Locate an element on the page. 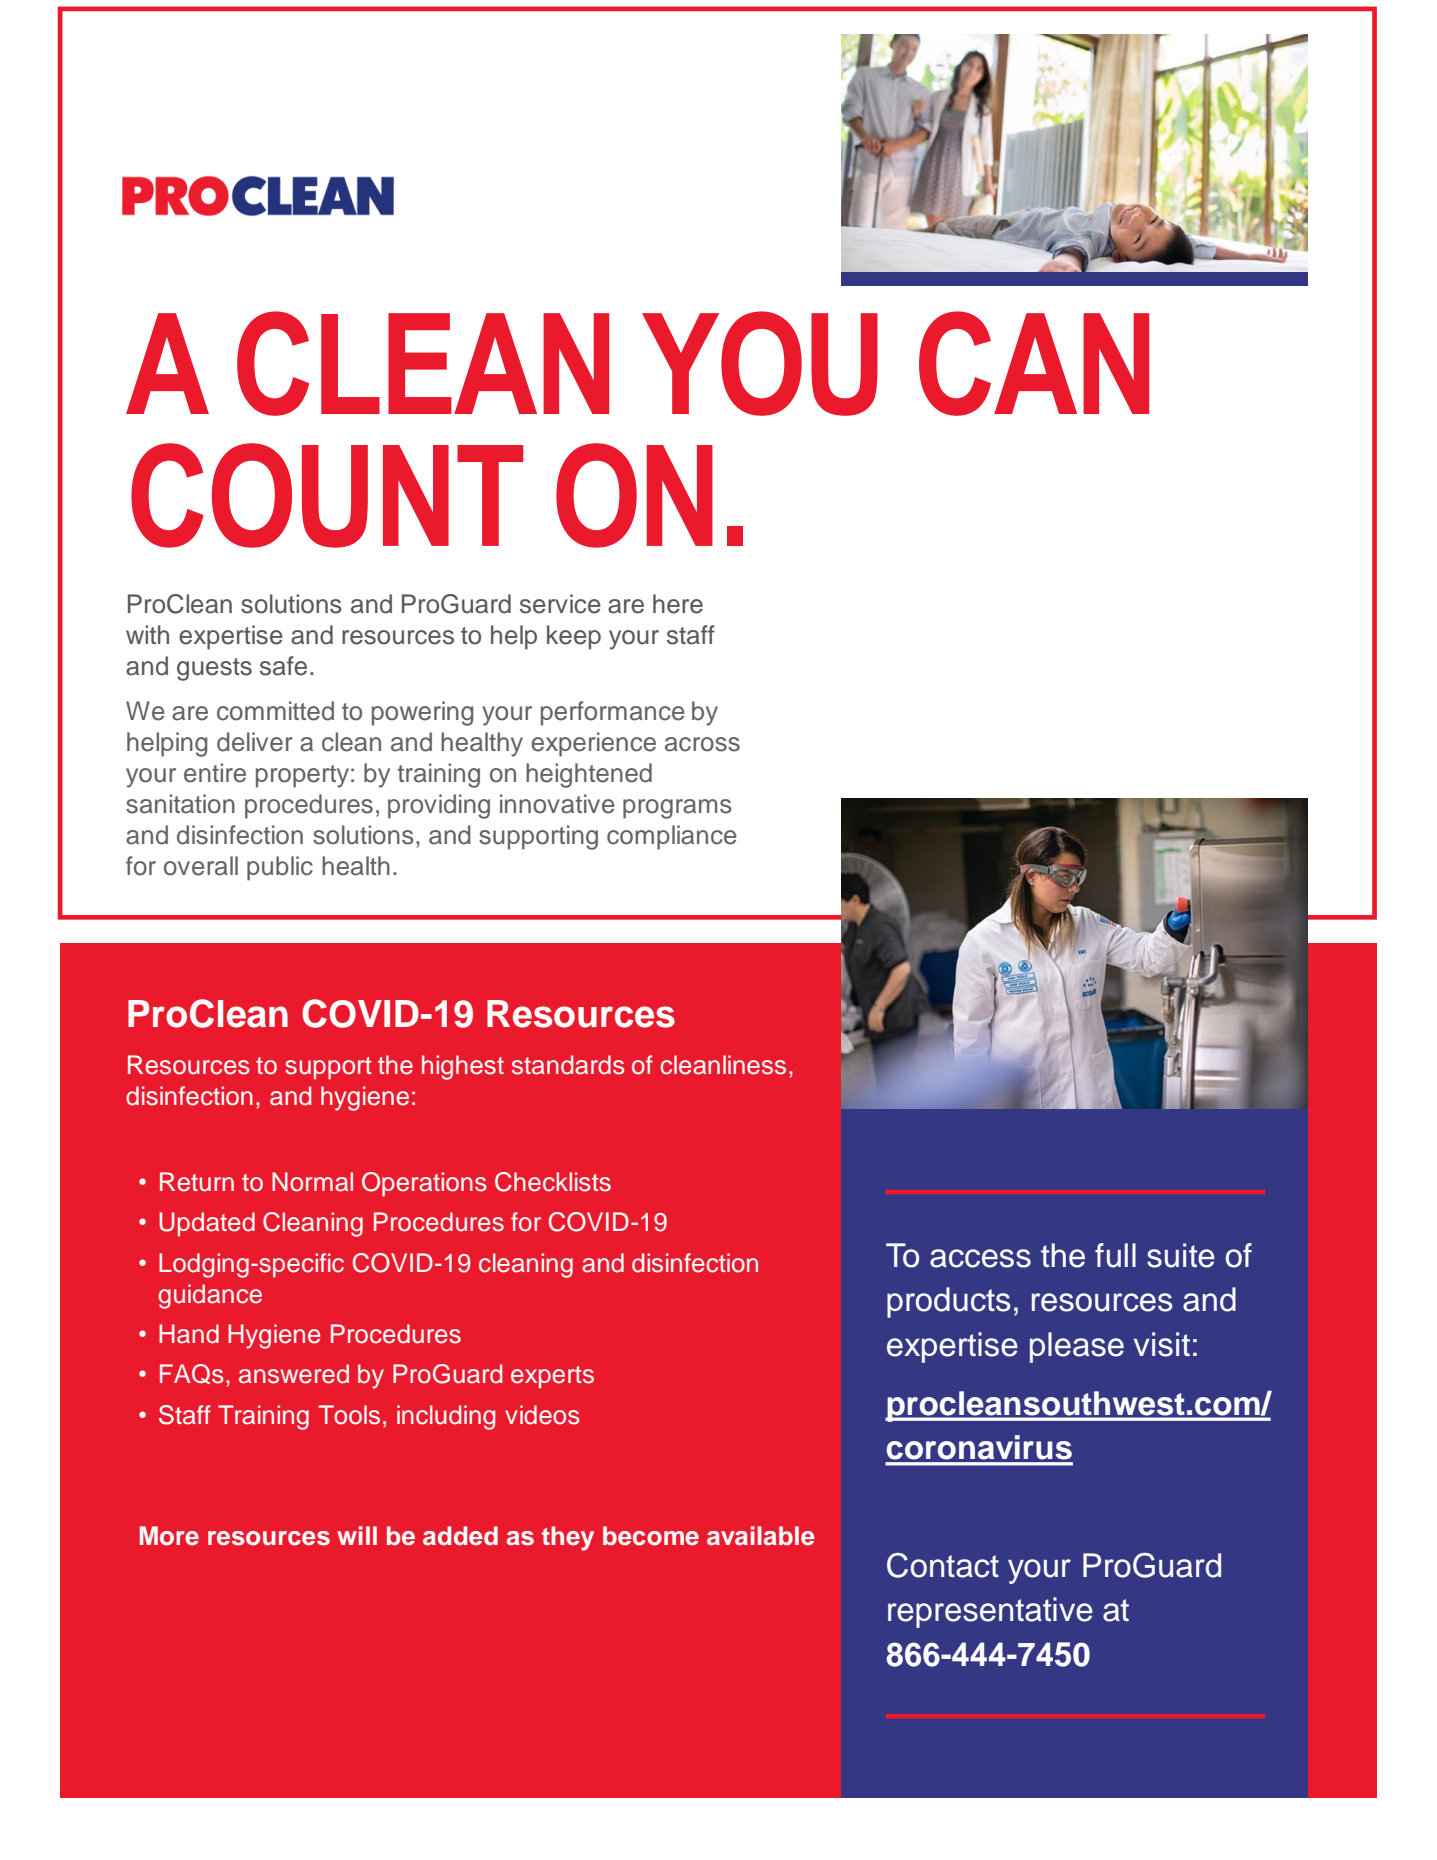 This document has width=1437, height=1860. standards is located at coordinates (568, 1065).
